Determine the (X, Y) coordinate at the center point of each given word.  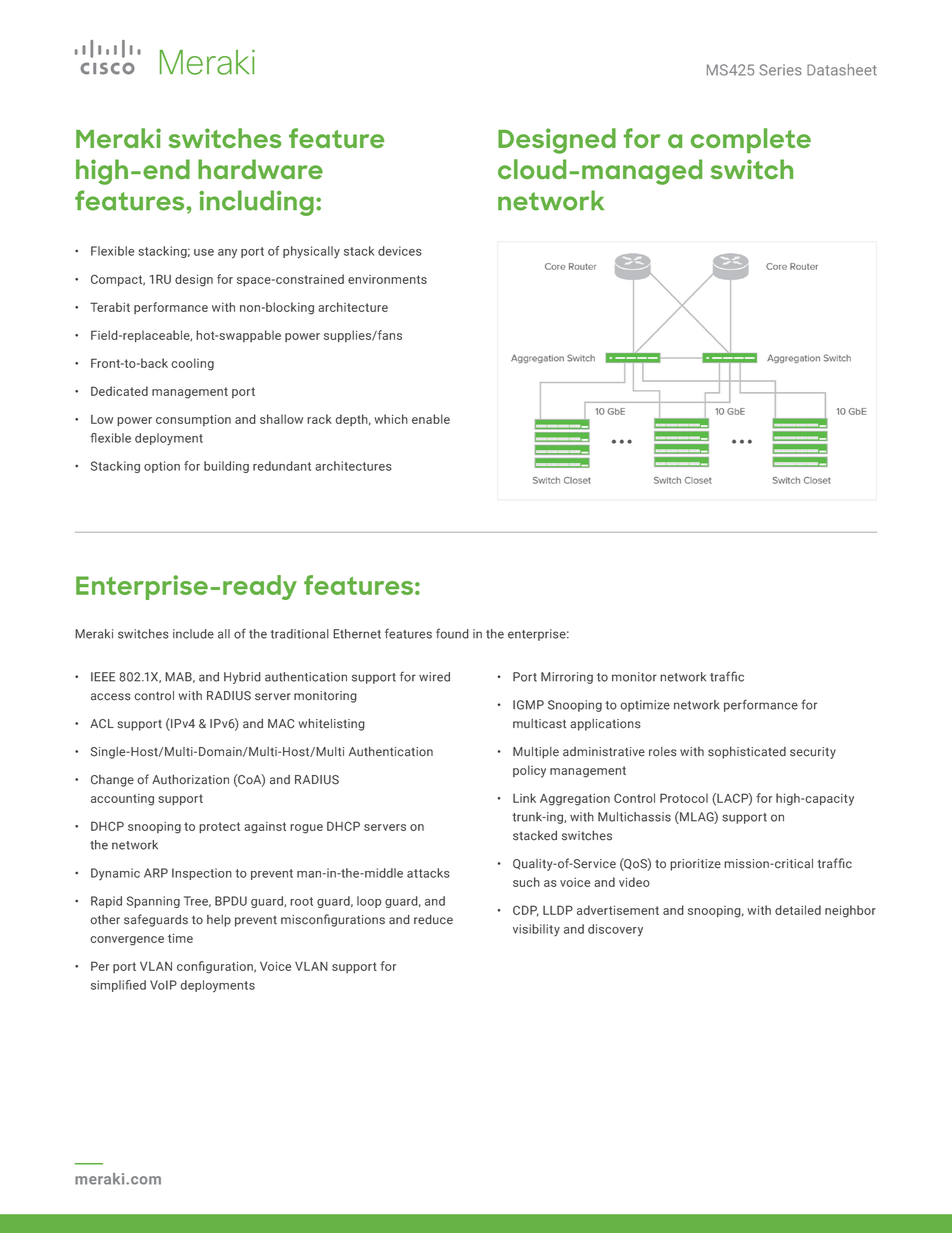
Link (524, 798)
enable (431, 419)
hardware (260, 169)
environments (387, 279)
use (204, 252)
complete (751, 140)
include (193, 634)
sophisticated (747, 753)
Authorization (190, 780)
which (391, 419)
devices (400, 251)
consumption (193, 420)
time (180, 938)
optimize (645, 706)
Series (781, 70)
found (452, 633)
